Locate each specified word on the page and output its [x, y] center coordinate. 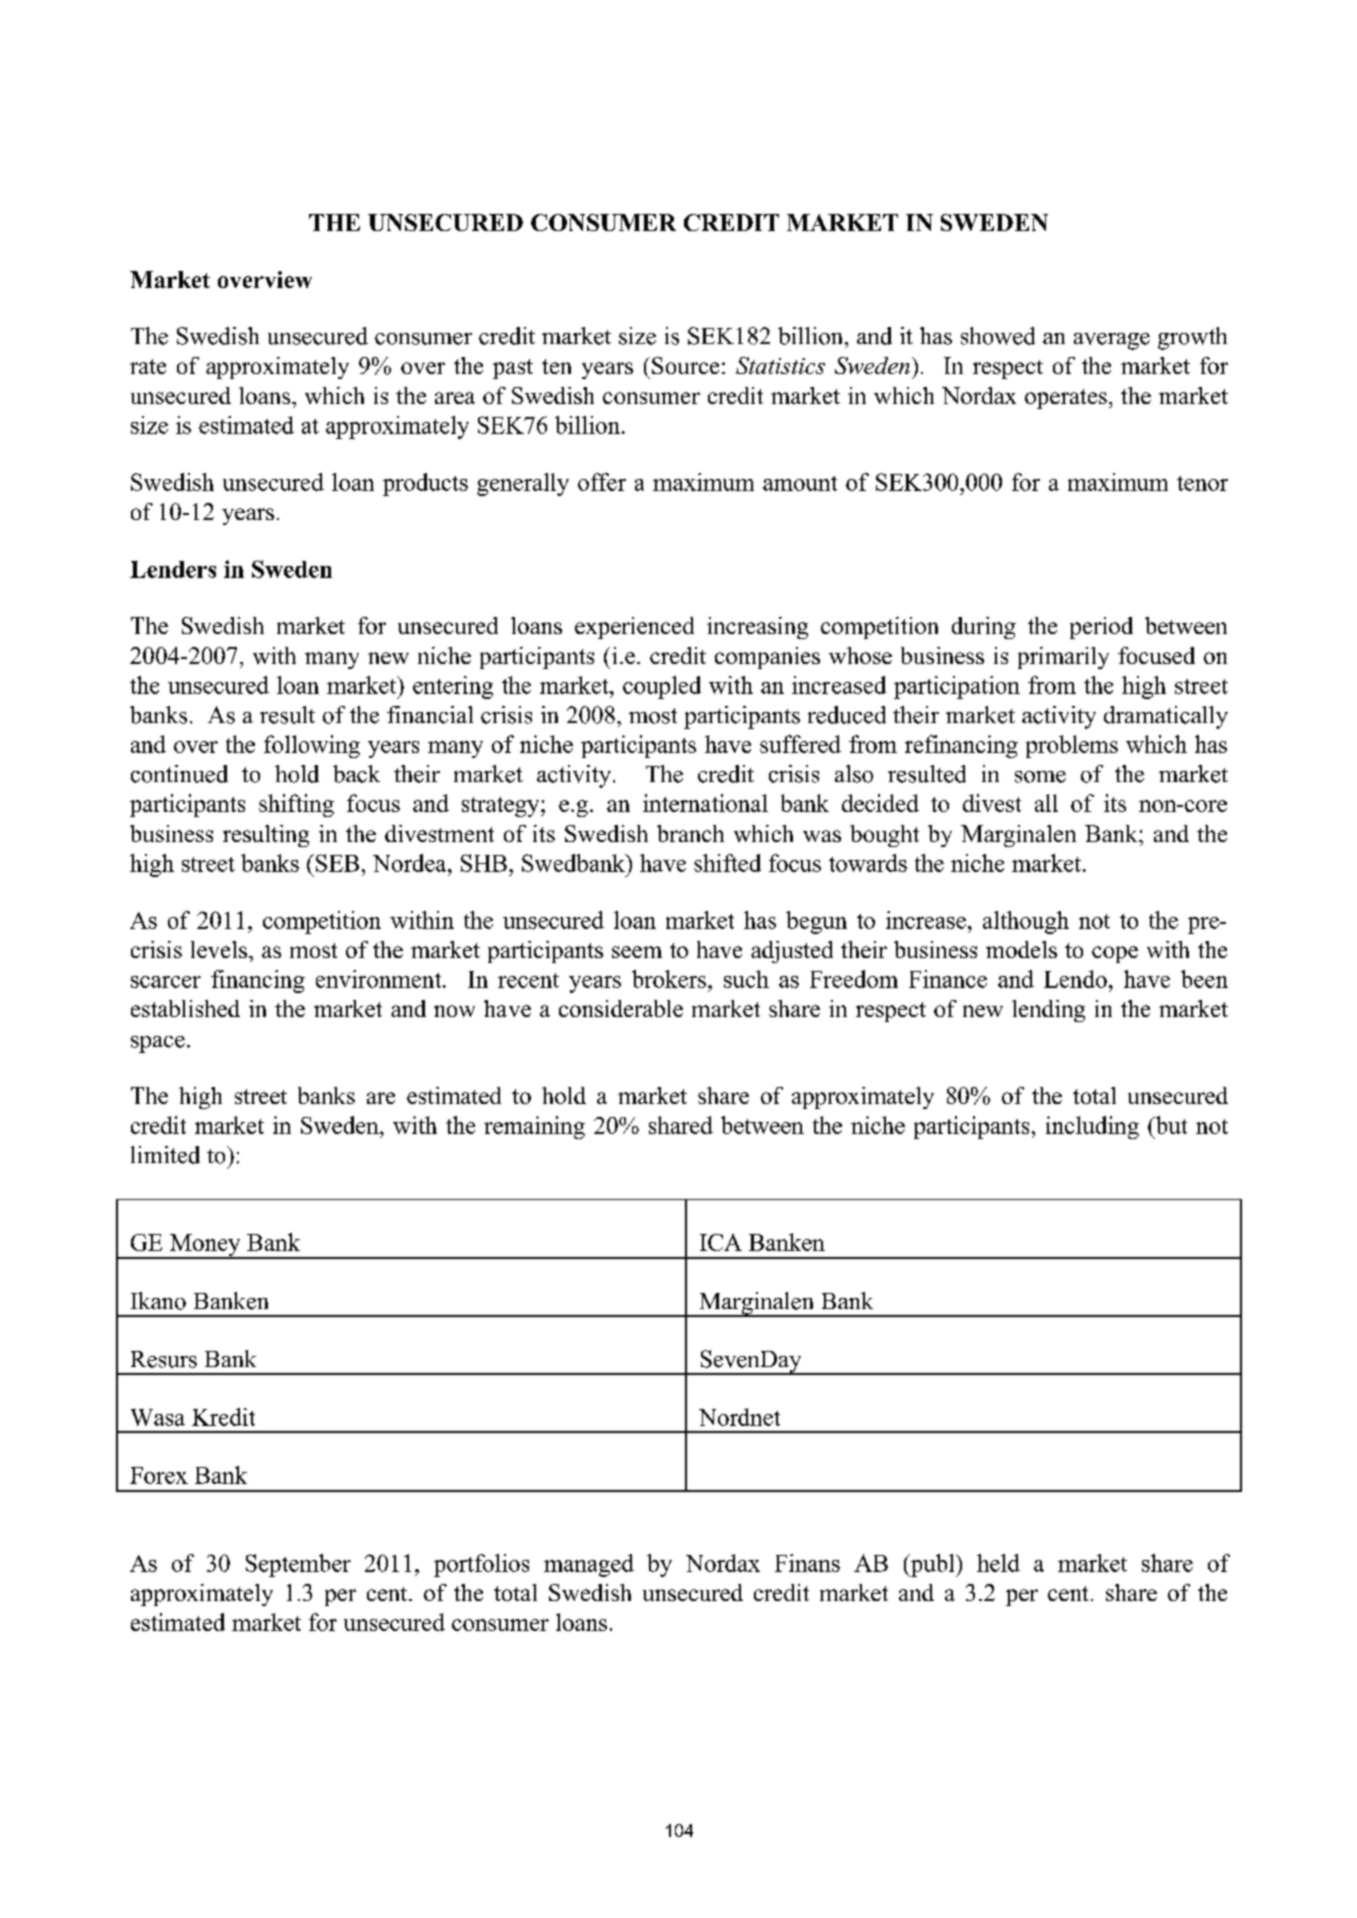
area [455, 398]
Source [685, 365]
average [1112, 341]
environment [380, 979]
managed [589, 1565]
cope [1115, 954]
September [298, 1565]
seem [637, 952]
